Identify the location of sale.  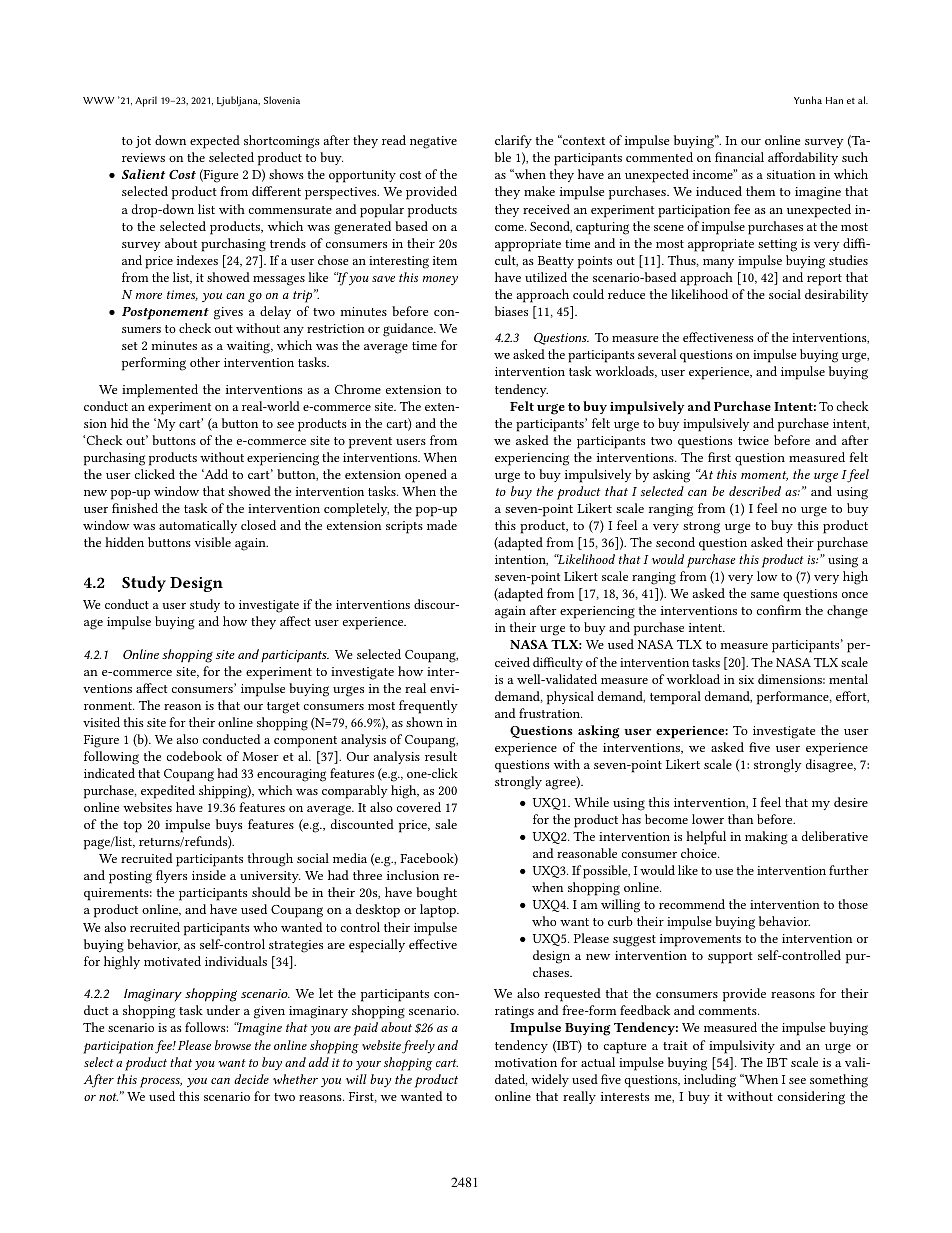
(446, 824).
